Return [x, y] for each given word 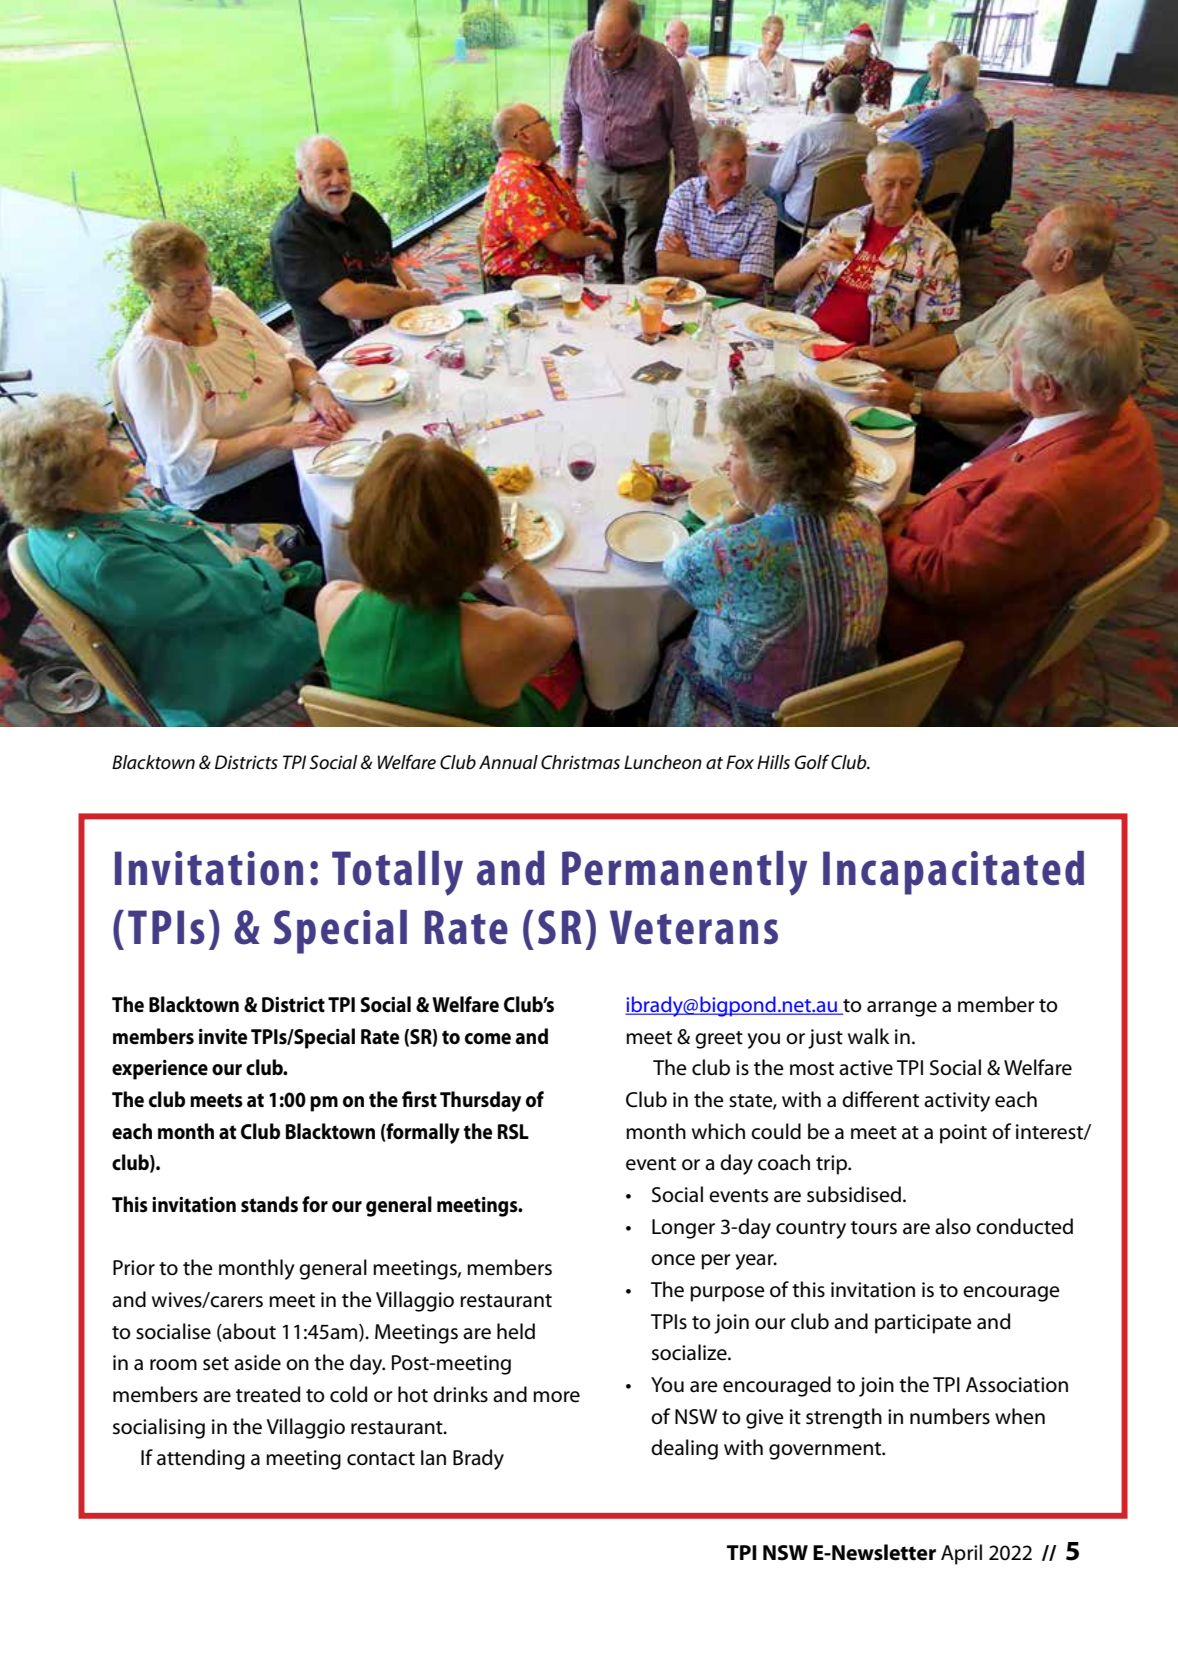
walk [869, 1036]
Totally [397, 873]
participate [923, 1324]
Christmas [580, 762]
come [488, 1039]
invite [223, 1036]
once [673, 1260]
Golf [812, 762]
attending [201, 1459]
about [248, 1331]
